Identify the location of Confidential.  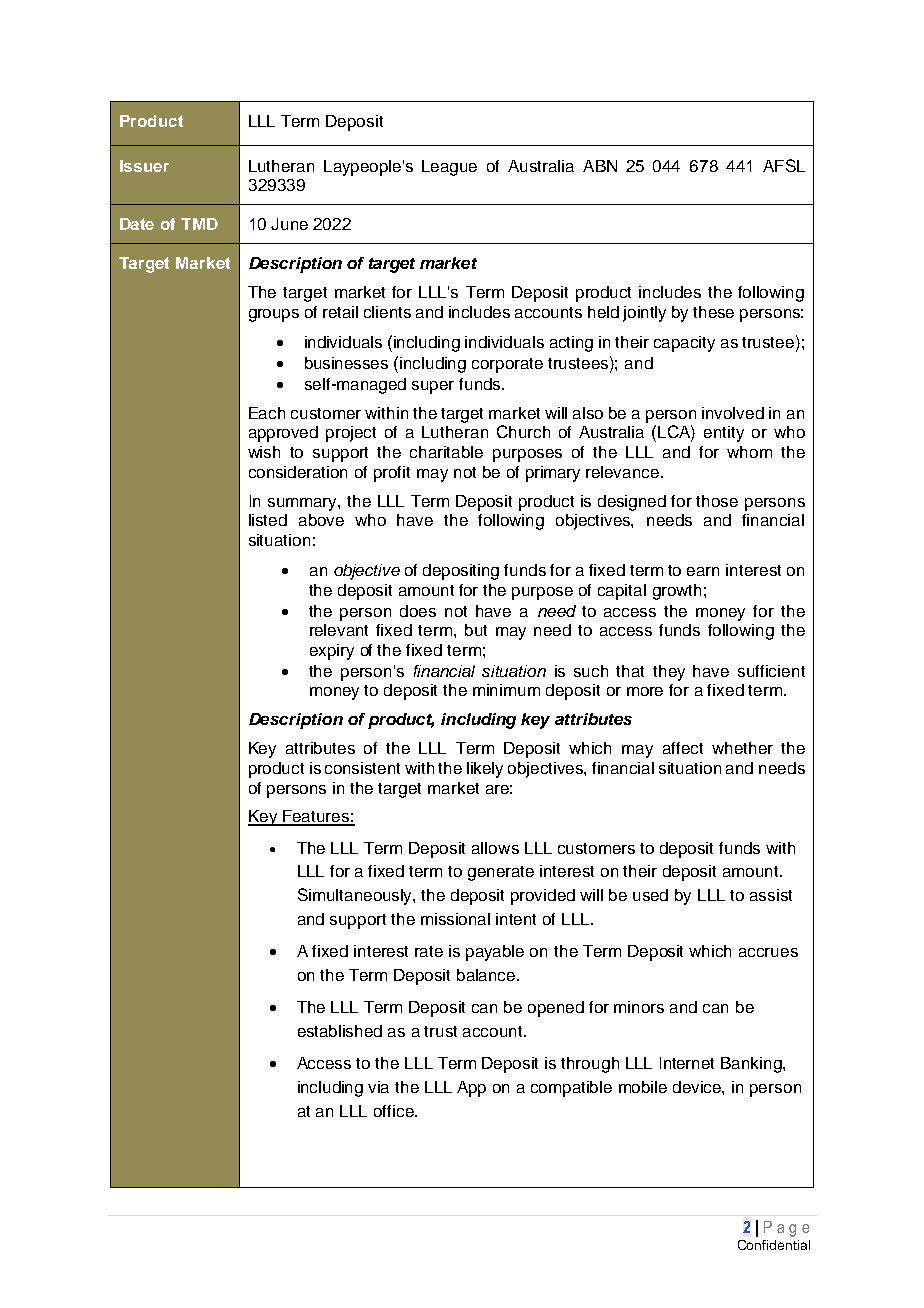
(774, 1245).
